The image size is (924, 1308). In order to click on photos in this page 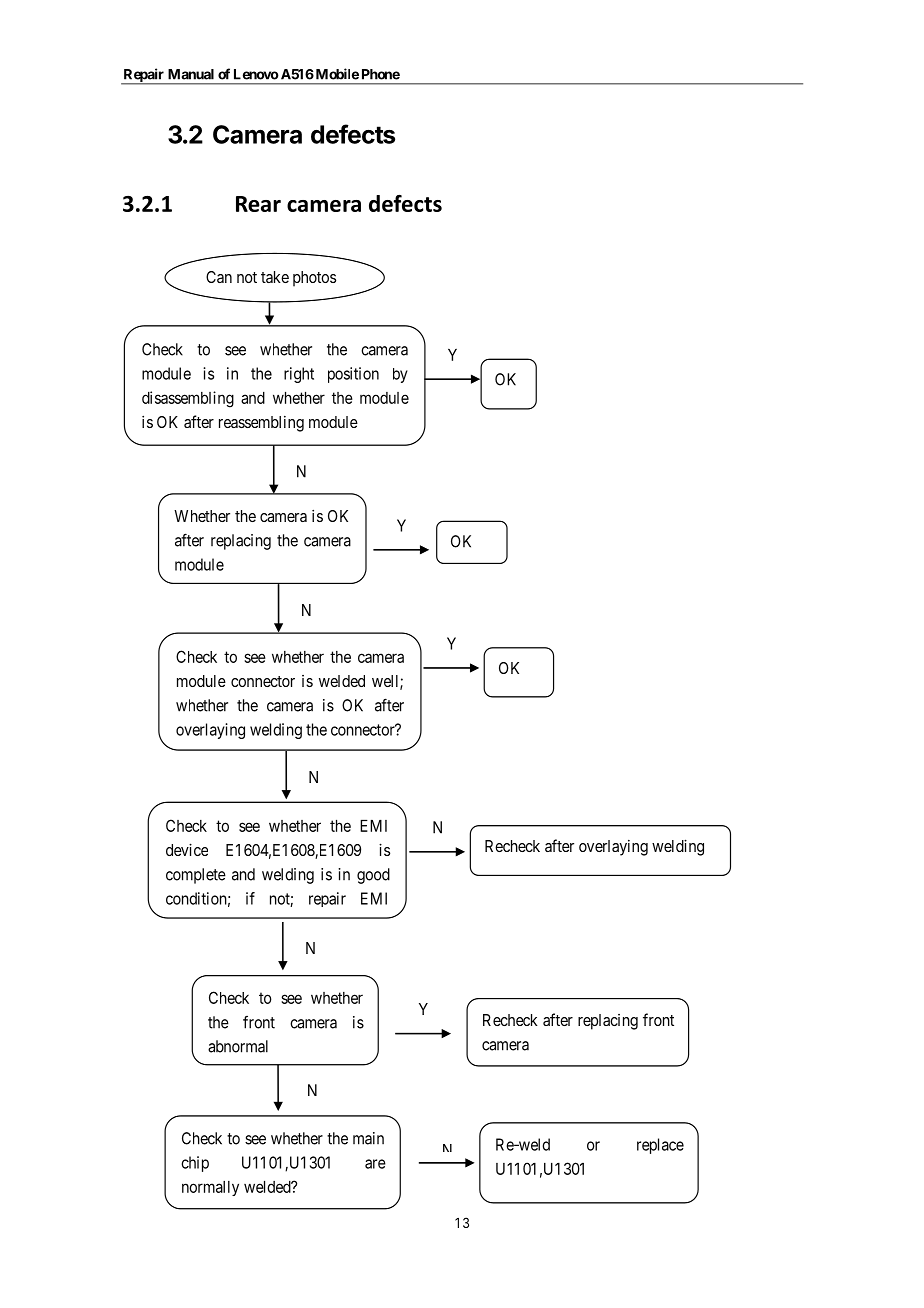, I will do `click(314, 279)`.
